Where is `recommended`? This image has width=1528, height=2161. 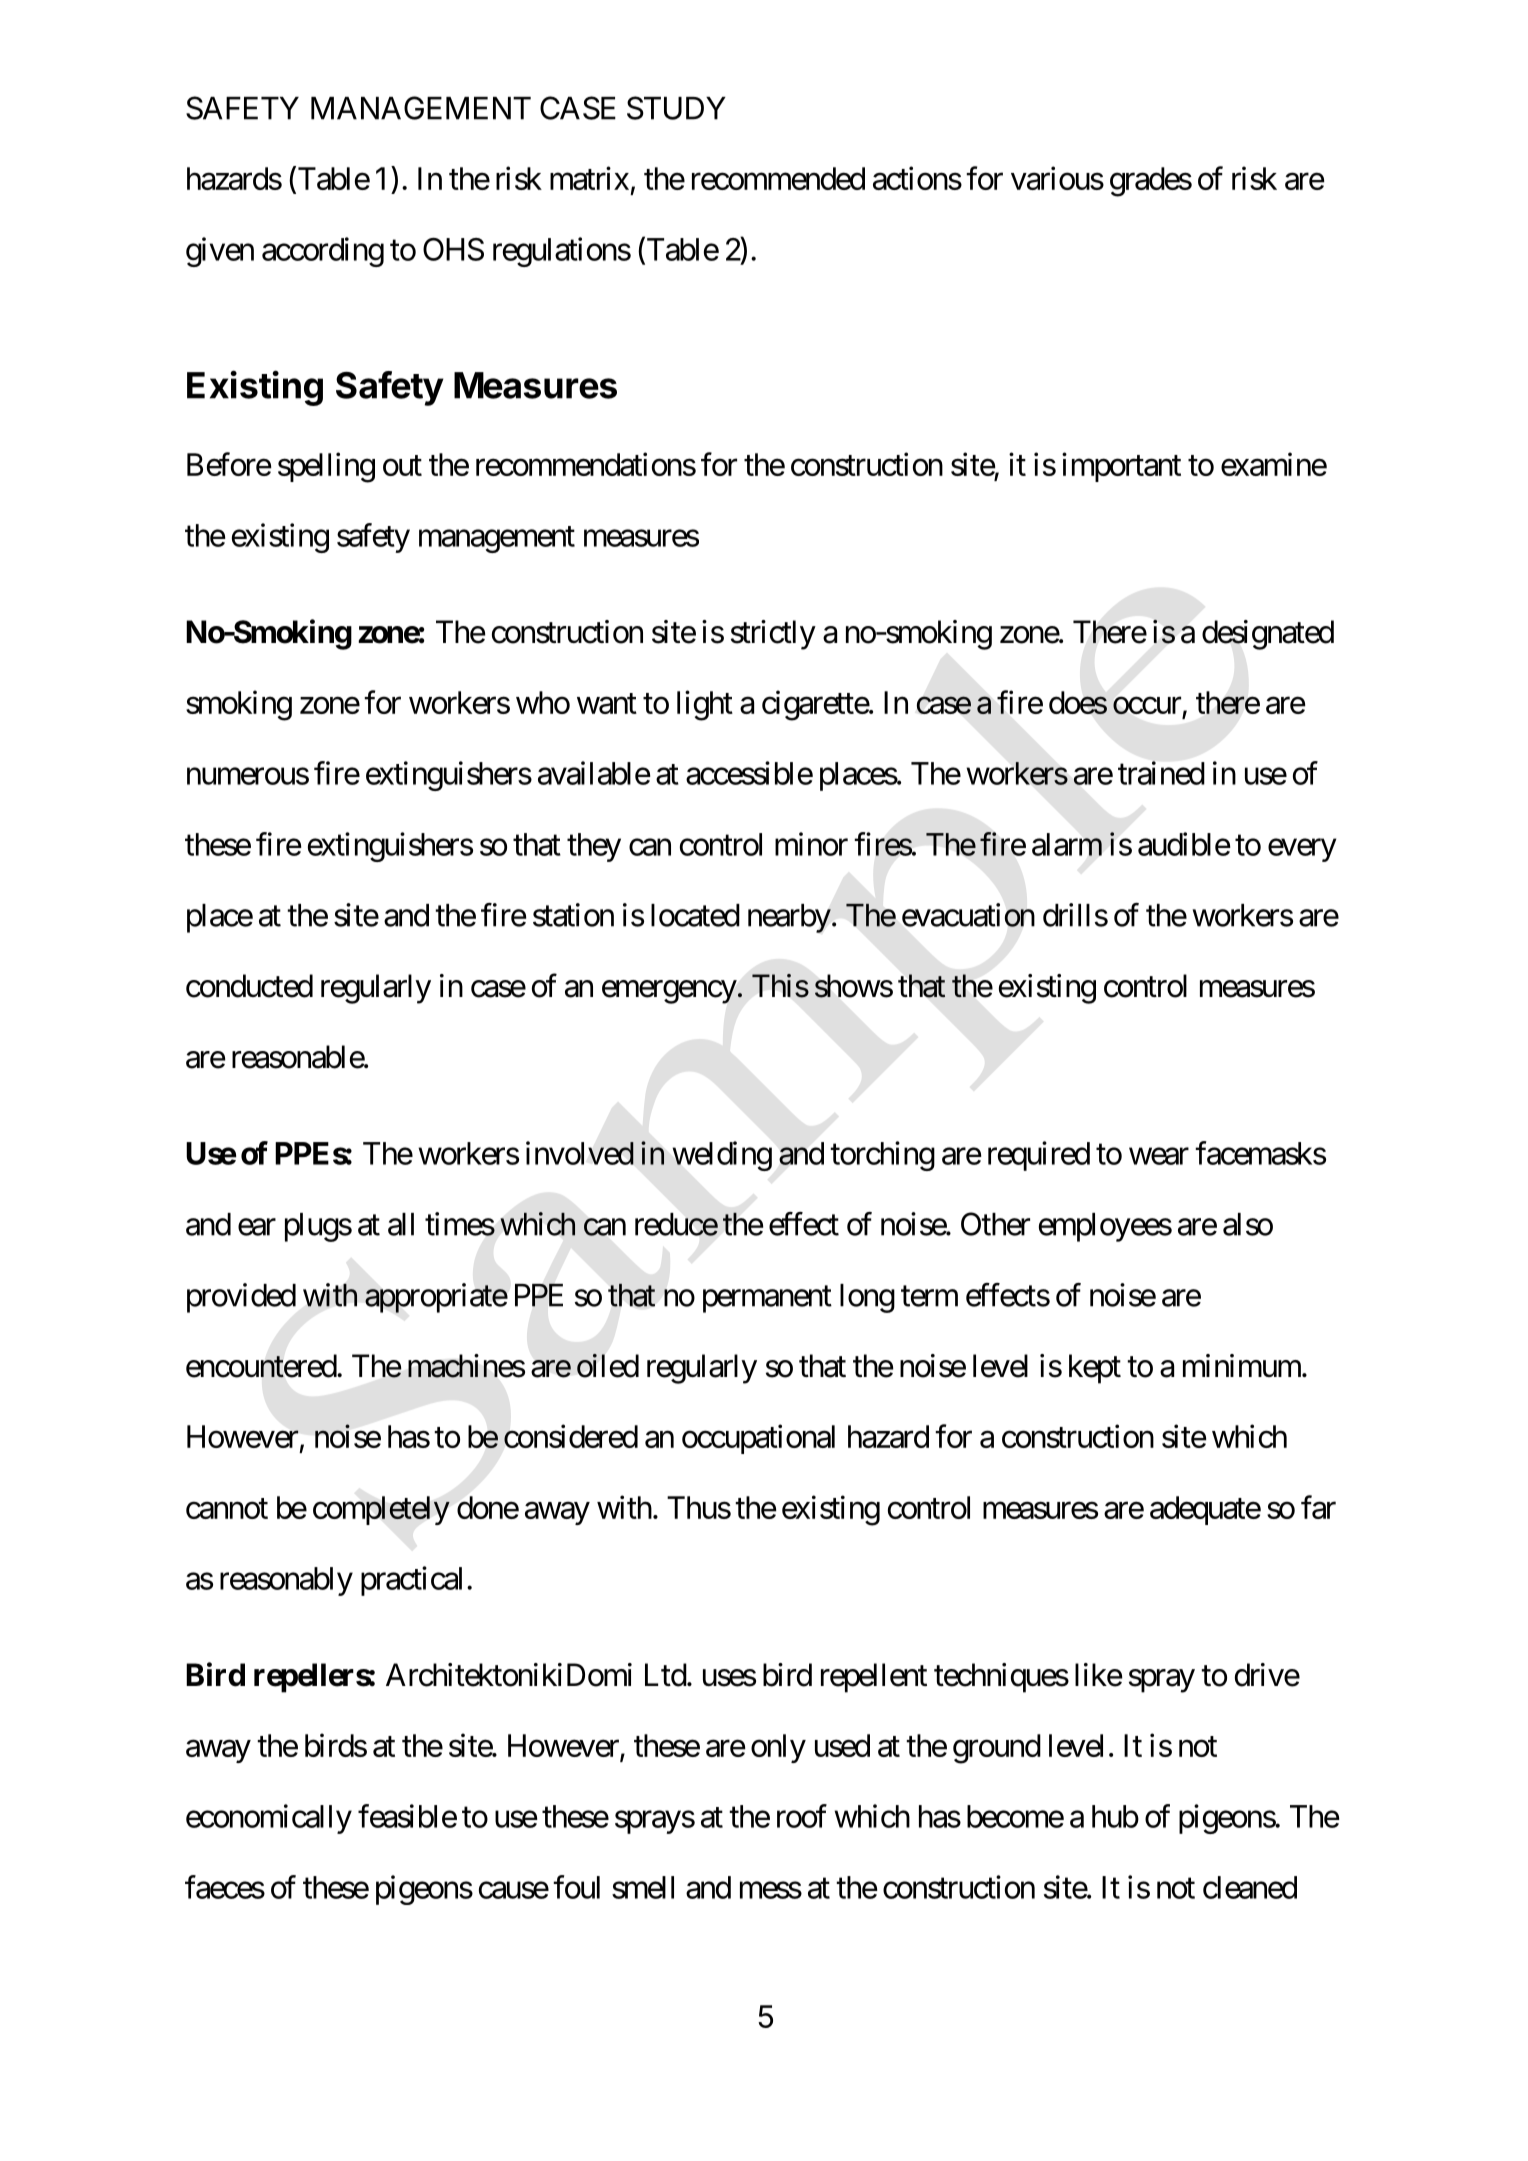 recommended is located at coordinates (778, 178).
